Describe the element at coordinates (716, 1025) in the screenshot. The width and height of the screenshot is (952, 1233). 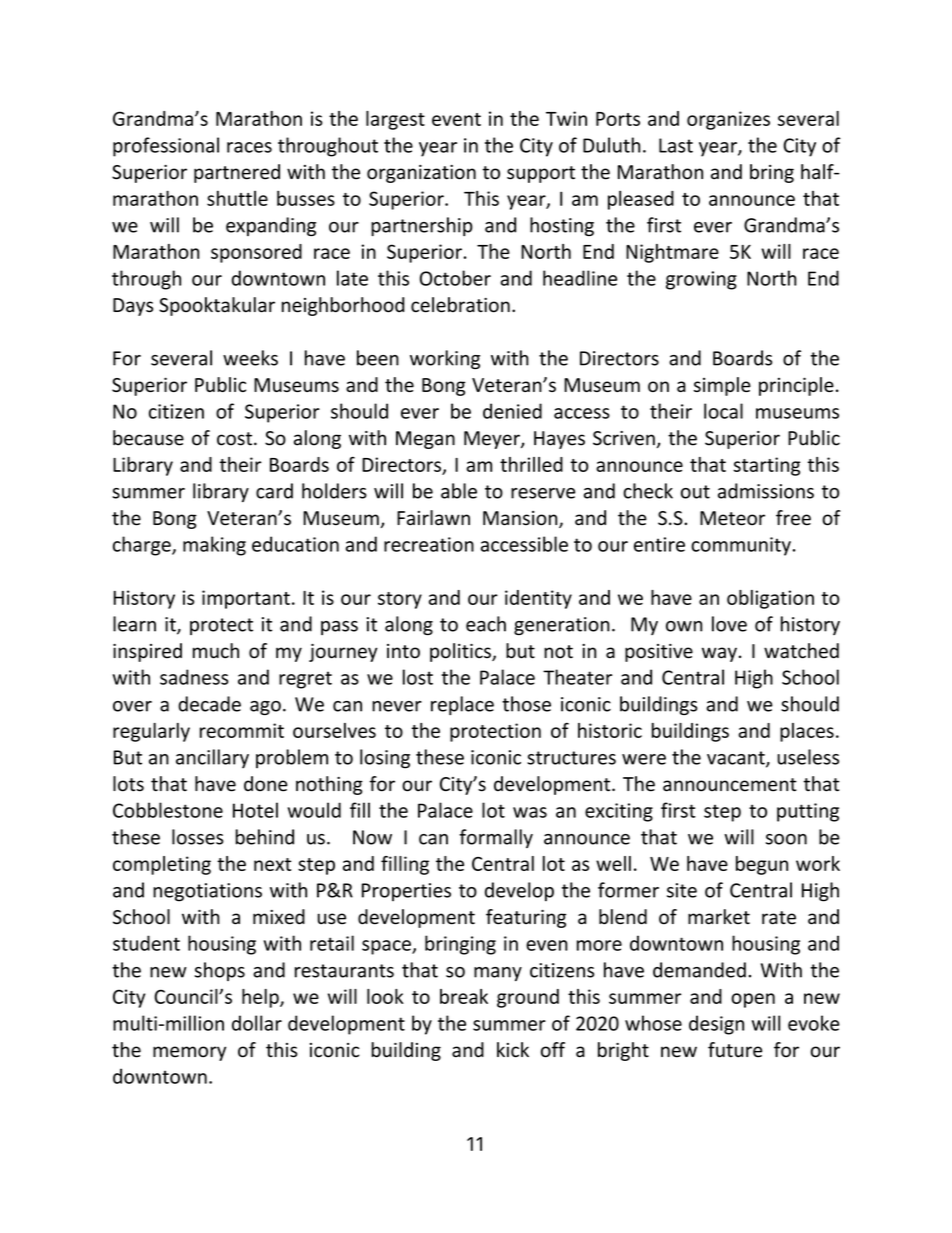
I see `design` at that location.
